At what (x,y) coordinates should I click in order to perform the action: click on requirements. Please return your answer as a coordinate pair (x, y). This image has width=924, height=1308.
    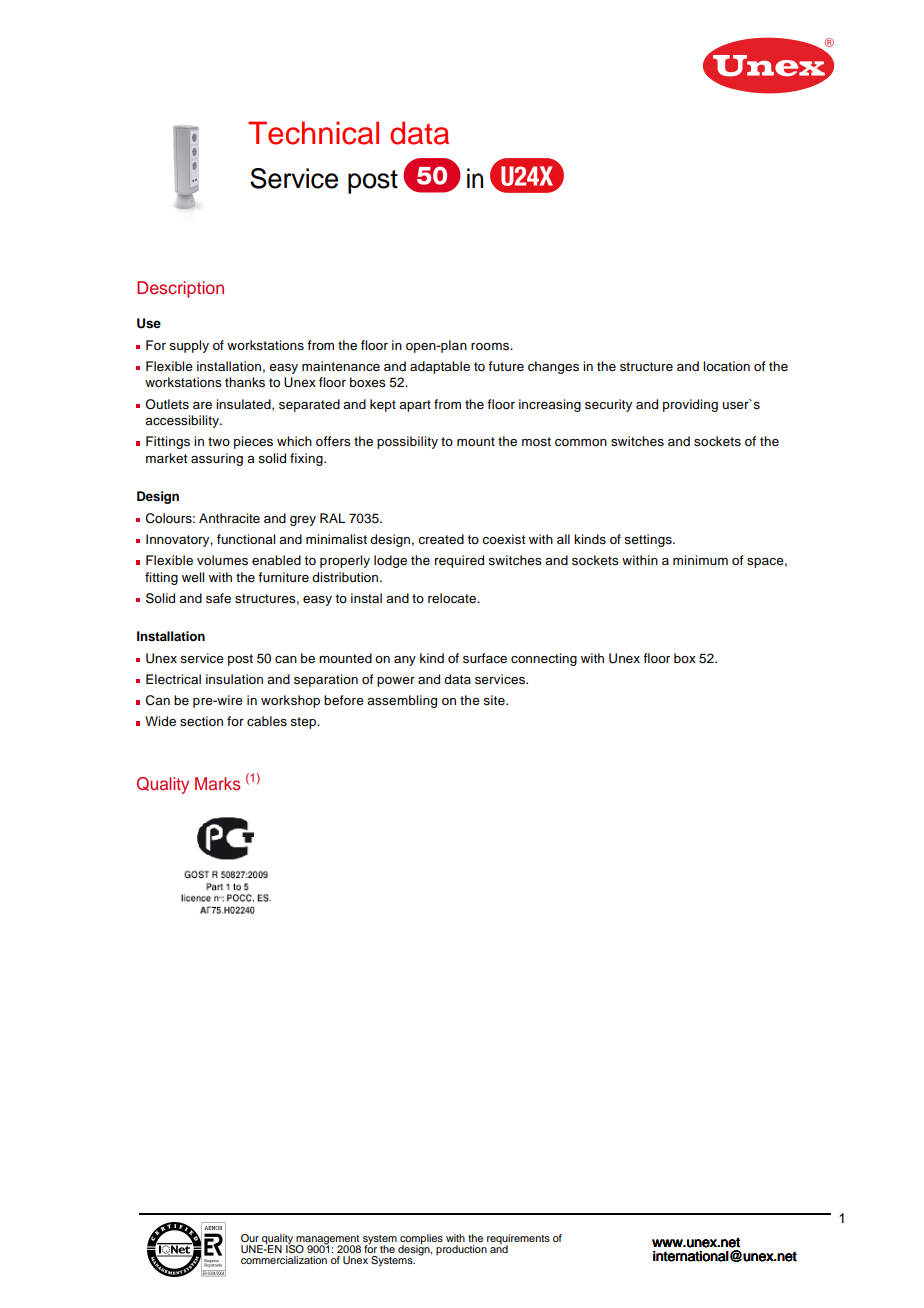
    Looking at the image, I should click on (518, 1240).
